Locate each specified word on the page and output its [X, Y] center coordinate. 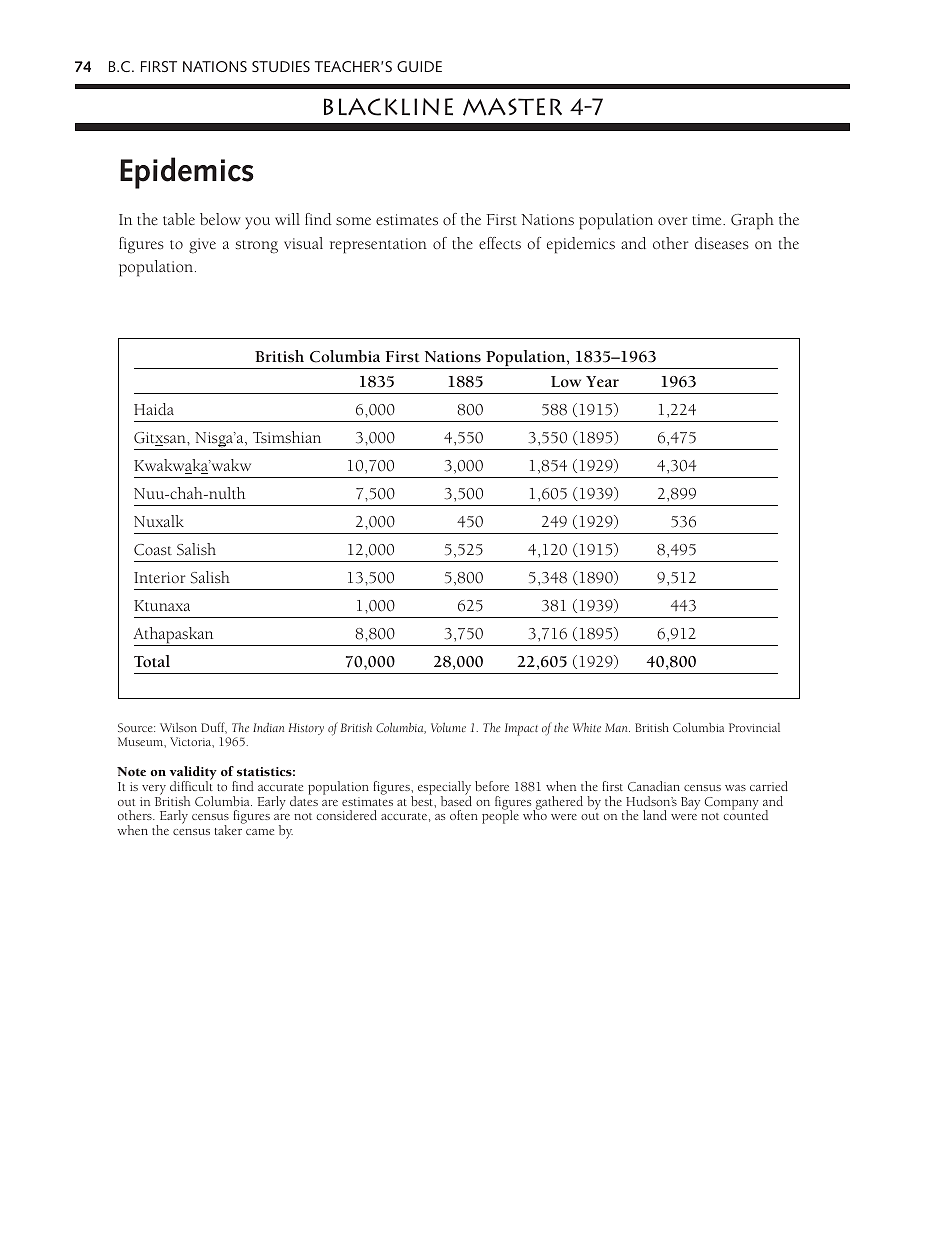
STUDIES [281, 66]
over [673, 221]
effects [500, 243]
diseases [722, 243]
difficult [191, 785]
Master [512, 107]
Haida [154, 409]
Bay [690, 803]
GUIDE [419, 66]
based [456, 800]
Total [152, 661]
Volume [448, 727]
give [202, 246]
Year [602, 381]
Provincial [754, 727]
